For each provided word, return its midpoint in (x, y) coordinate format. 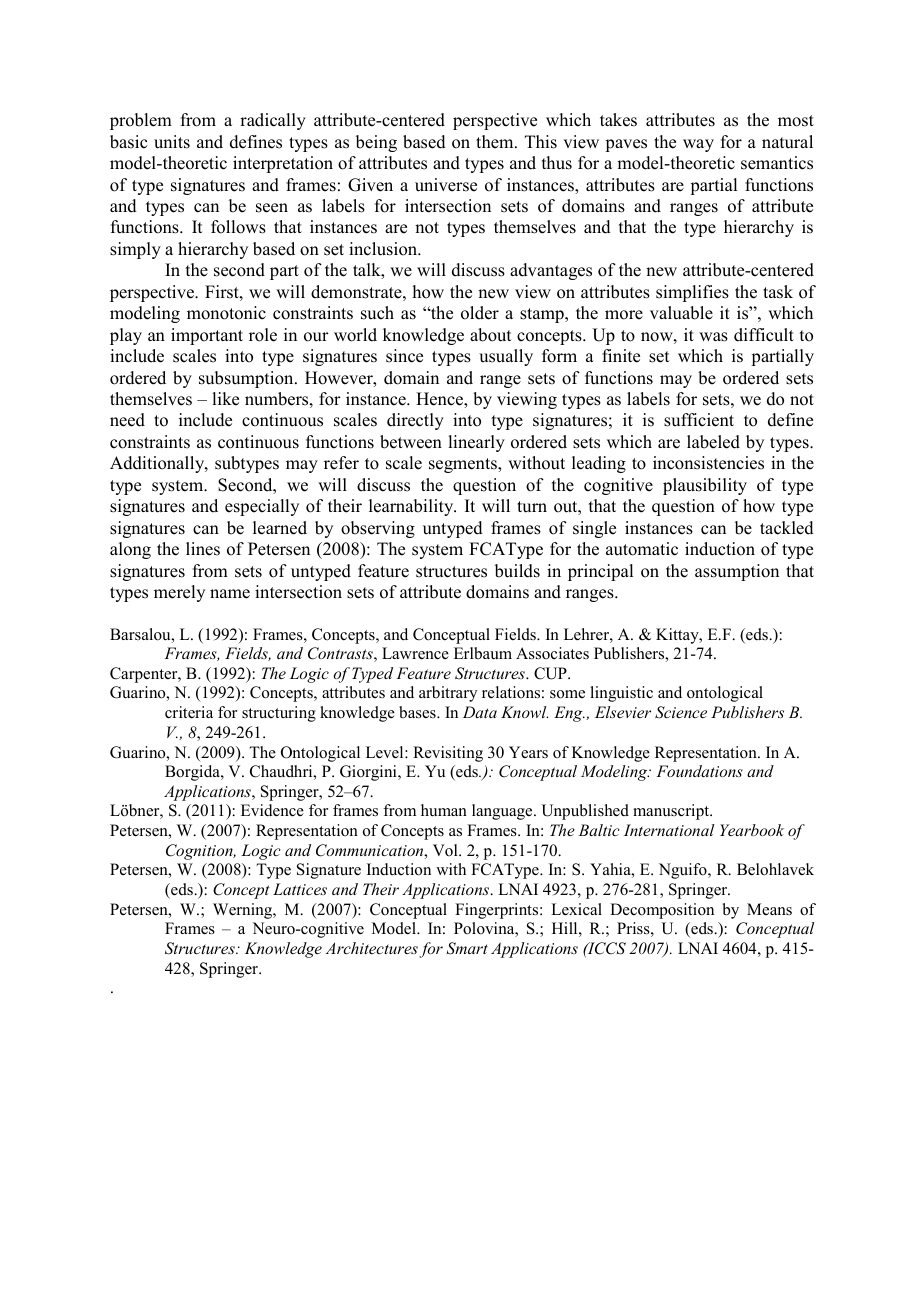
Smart (467, 948)
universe (446, 185)
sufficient (699, 420)
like (225, 399)
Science (681, 712)
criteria (189, 712)
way (698, 145)
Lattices (300, 889)
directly (415, 421)
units (172, 142)
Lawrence (415, 653)
